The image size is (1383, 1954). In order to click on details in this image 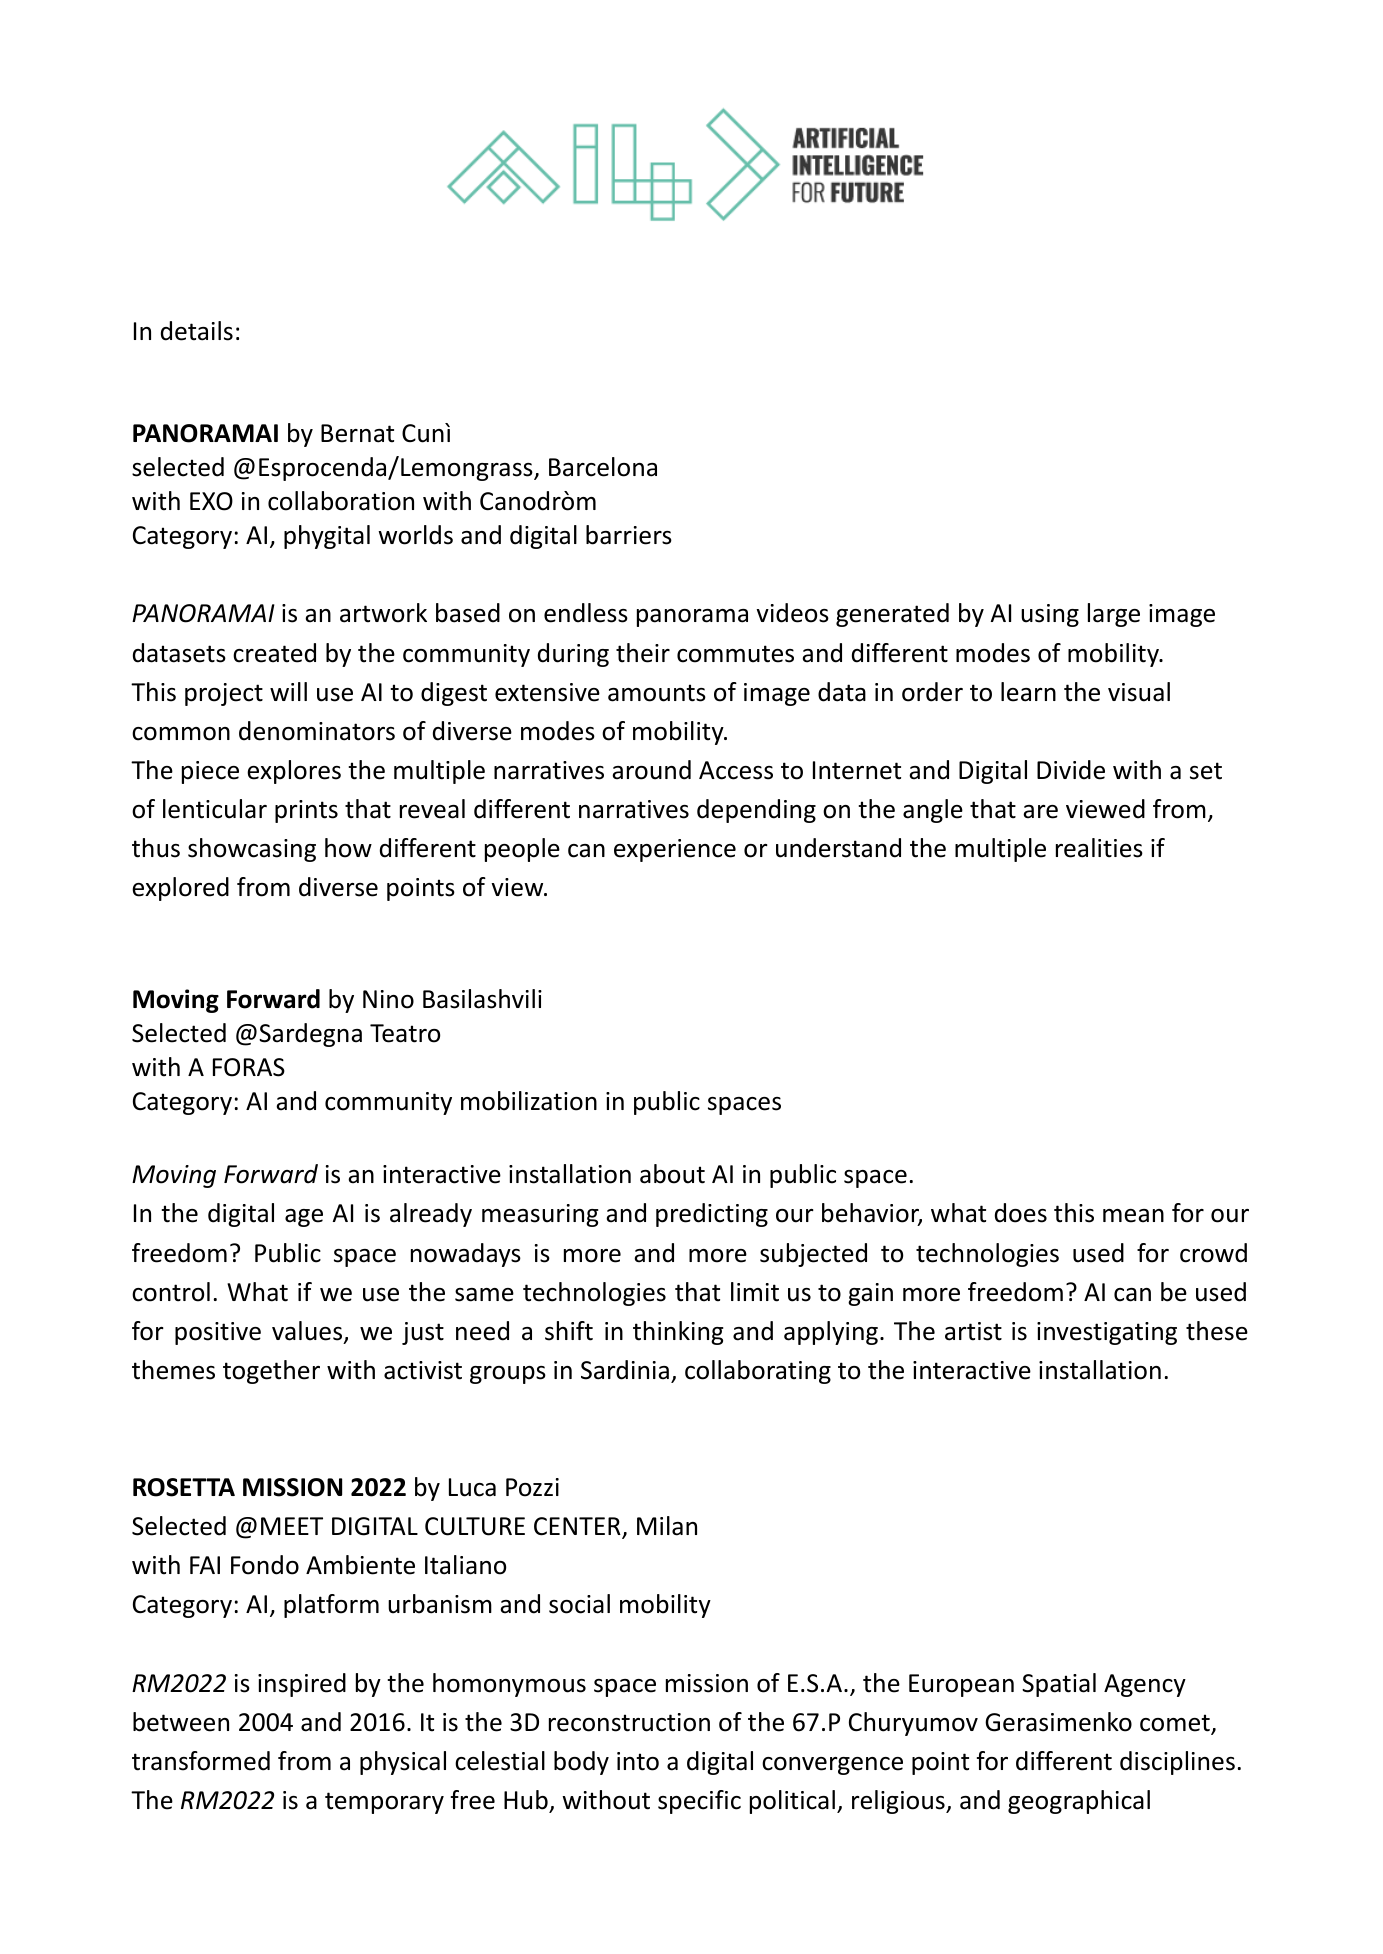, I will do `click(197, 331)`.
